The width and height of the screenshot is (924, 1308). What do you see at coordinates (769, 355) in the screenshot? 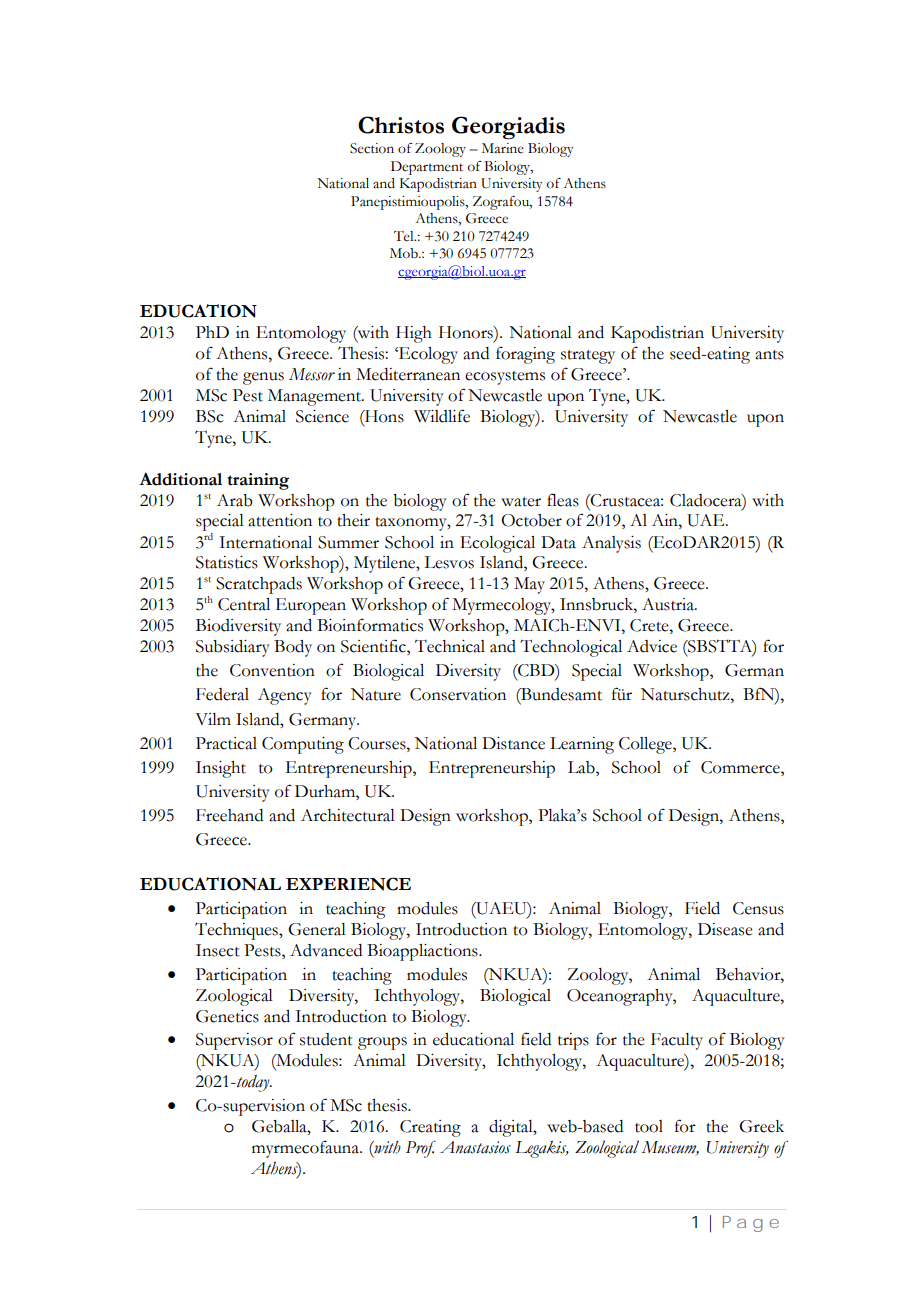
I see `ants` at bounding box center [769, 355].
